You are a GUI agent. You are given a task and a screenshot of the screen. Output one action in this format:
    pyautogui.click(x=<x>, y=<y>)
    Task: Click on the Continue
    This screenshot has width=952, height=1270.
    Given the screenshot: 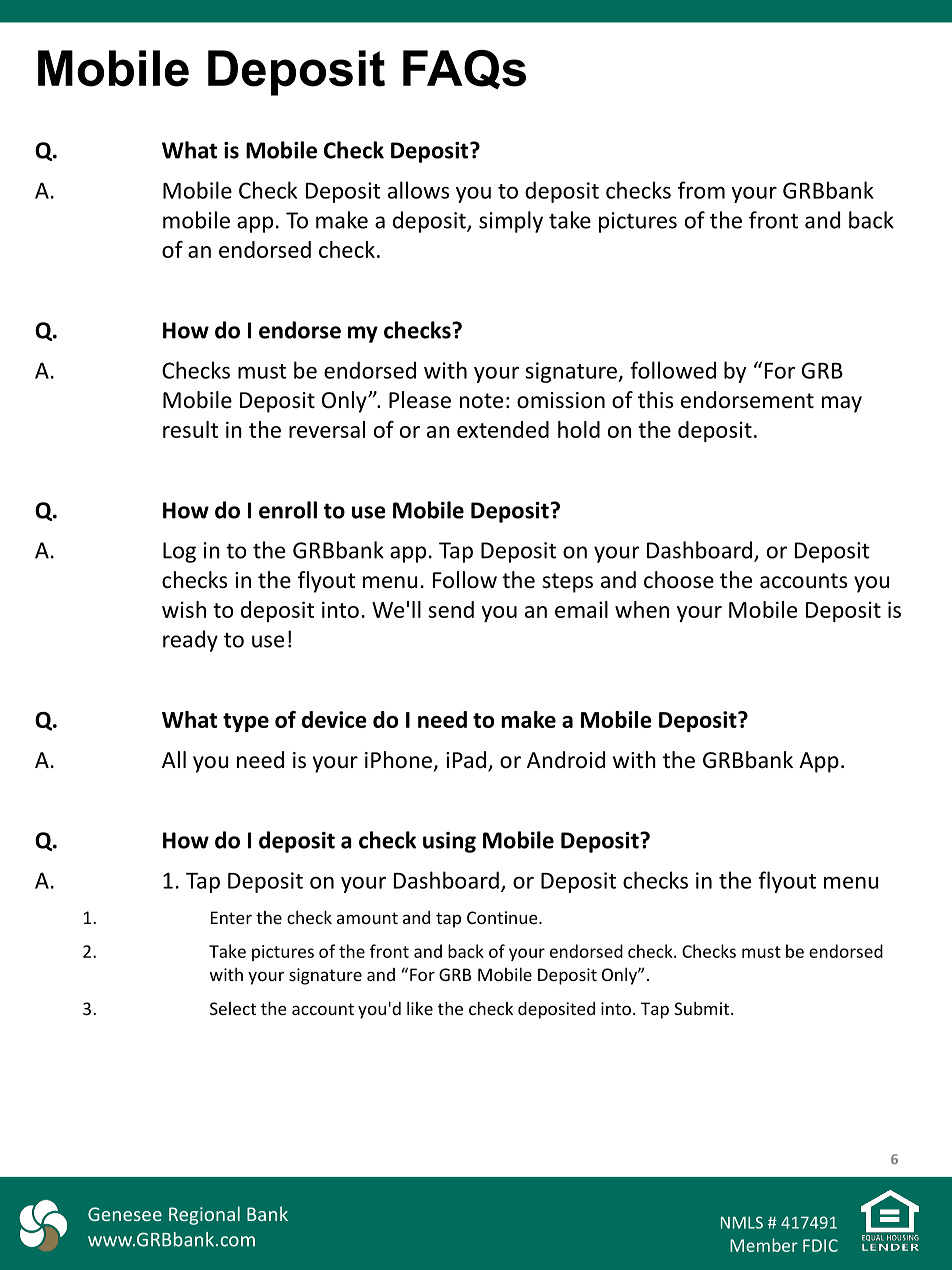 What is the action you would take?
    pyautogui.click(x=503, y=917)
